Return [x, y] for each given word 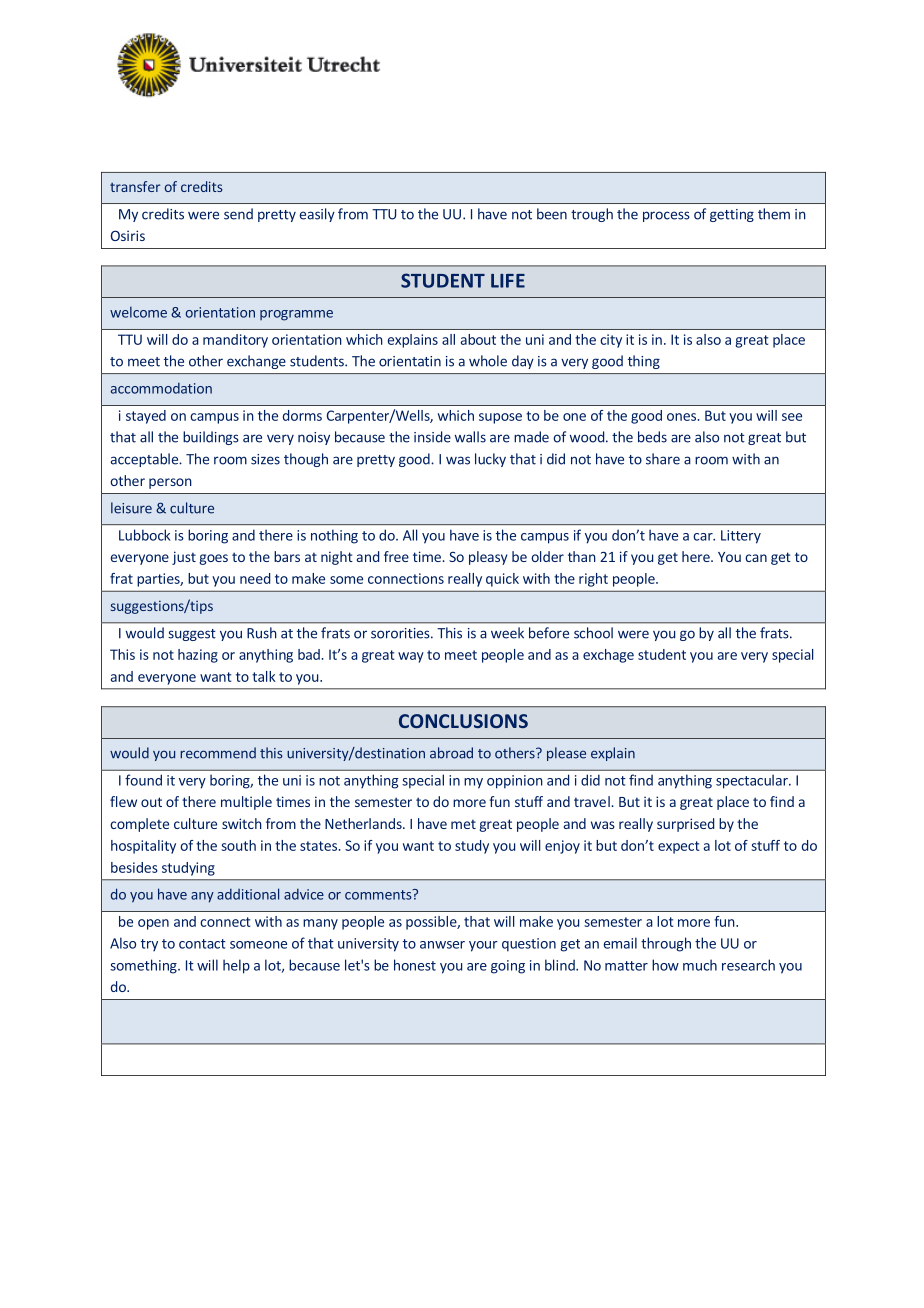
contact [202, 944]
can [756, 558]
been [552, 214]
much [700, 965]
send [238, 214]
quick [502, 580]
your [483, 946]
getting [732, 215]
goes [213, 559]
